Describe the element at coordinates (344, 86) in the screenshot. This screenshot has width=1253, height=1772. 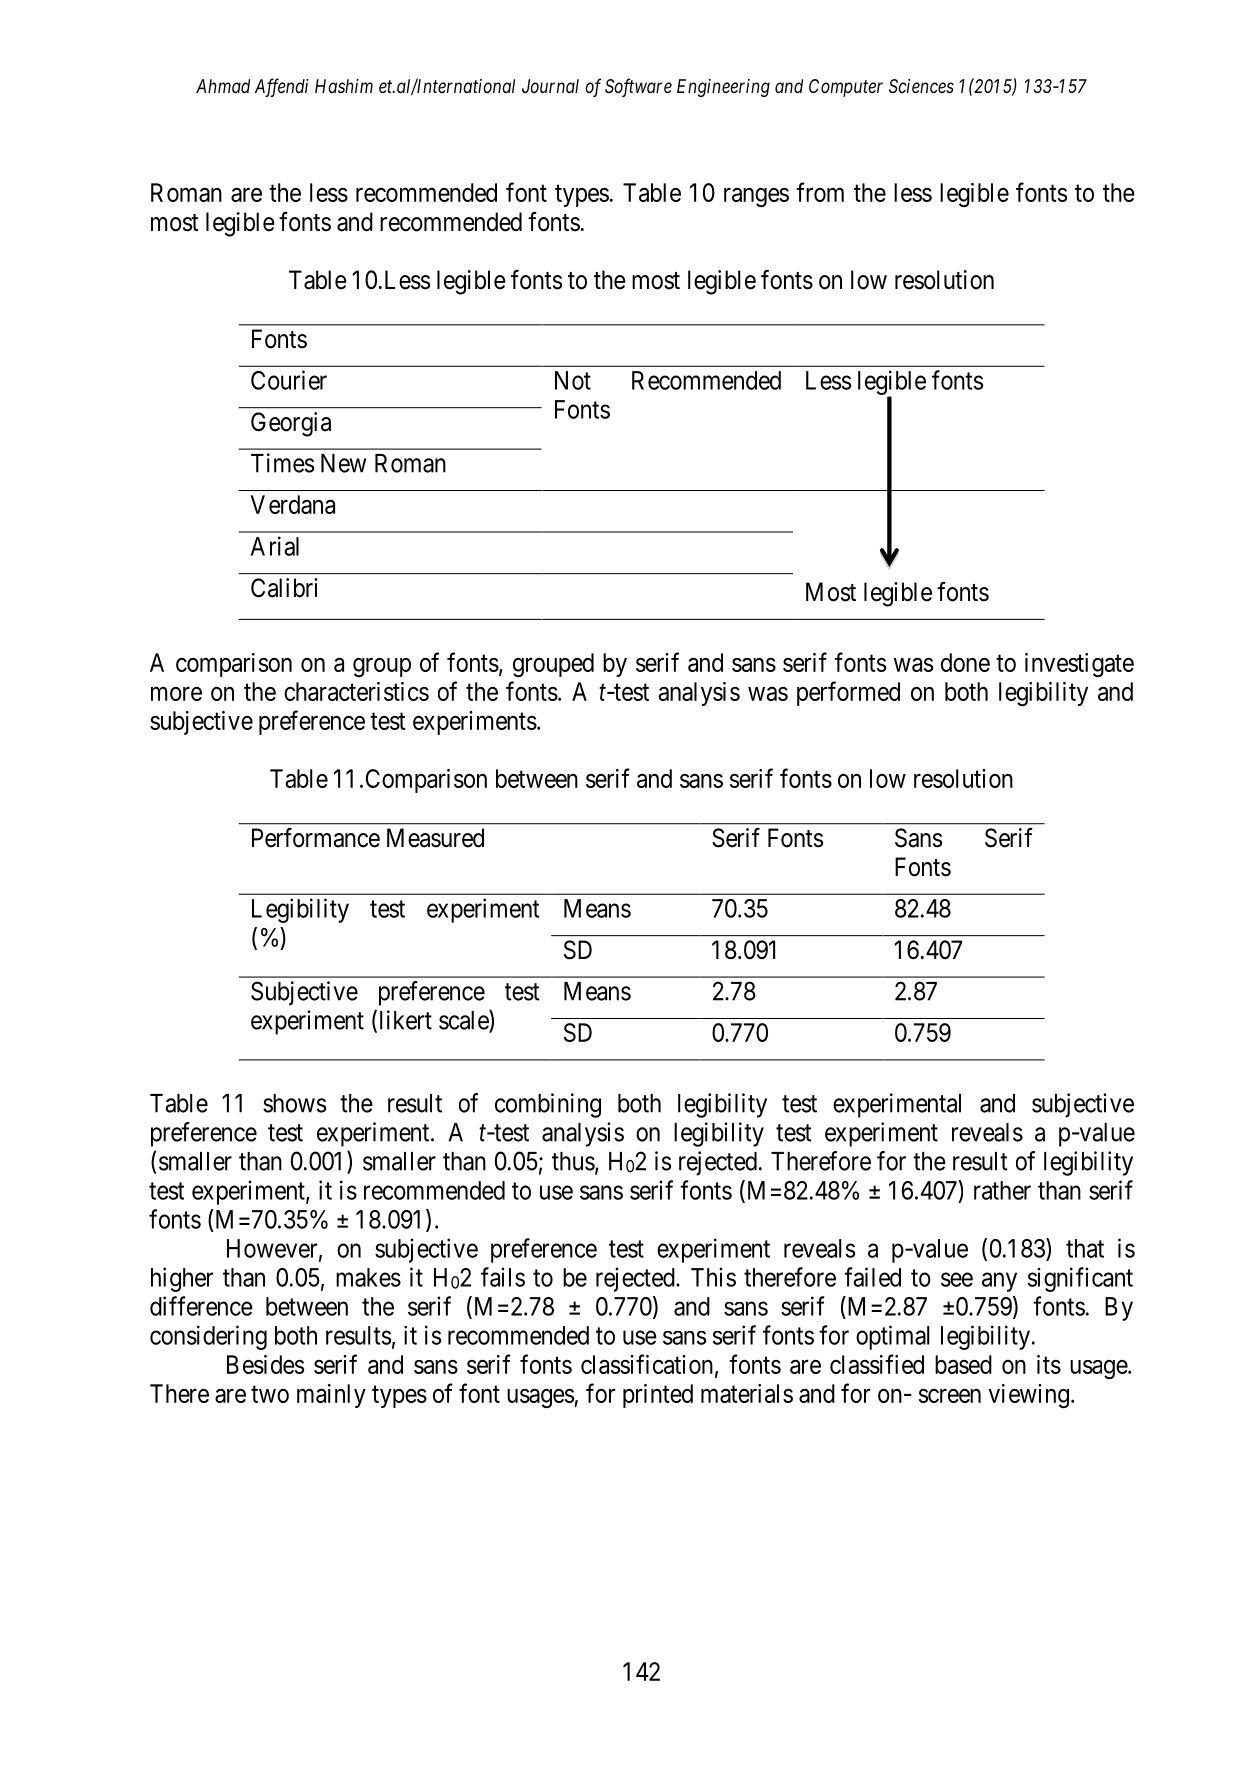
I see `Hashim` at that location.
